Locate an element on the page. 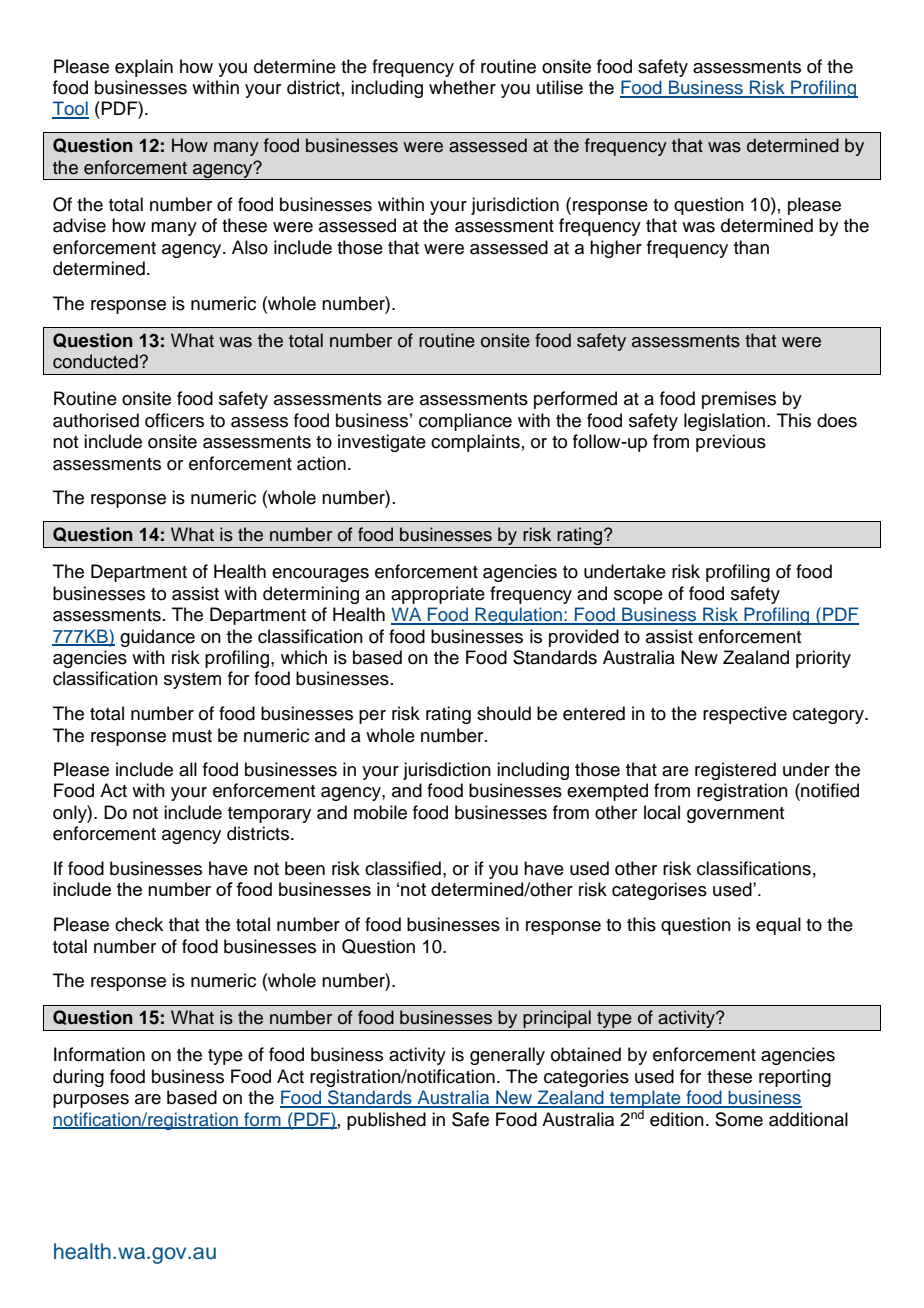  appropriate is located at coordinates (438, 595).
